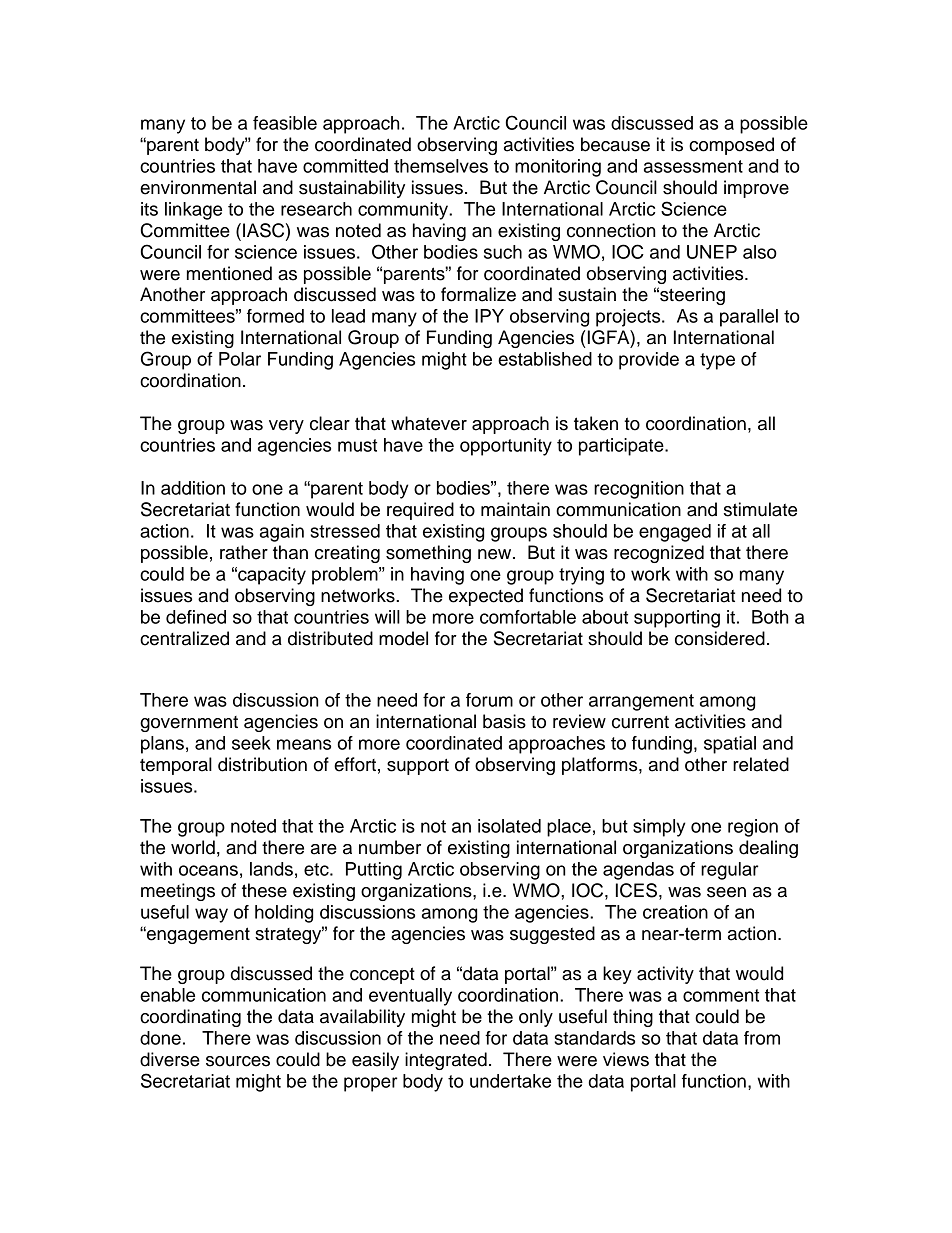  What do you see at coordinates (506, 447) in the document?
I see `opportunity` at bounding box center [506, 447].
